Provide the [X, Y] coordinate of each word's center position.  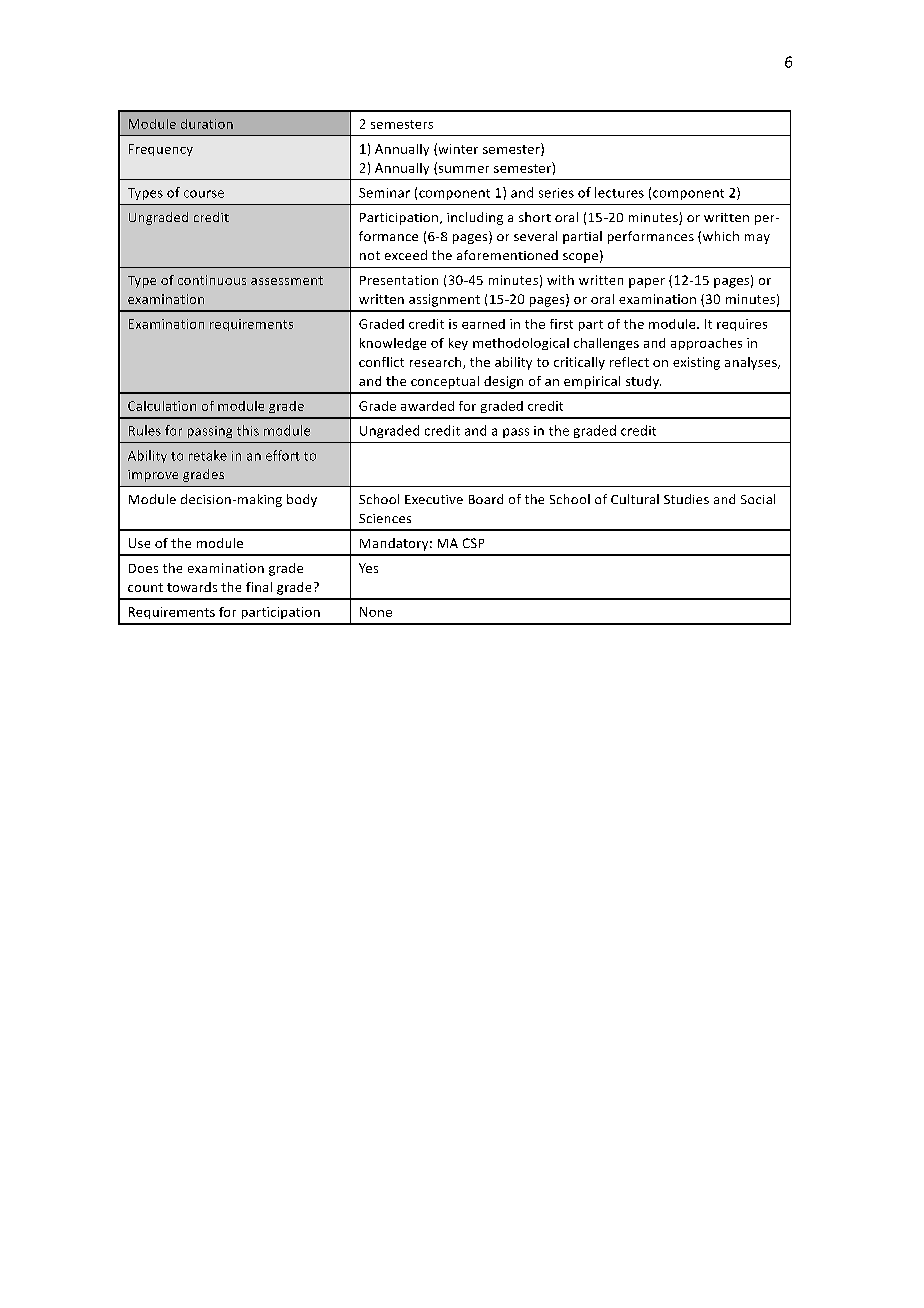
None [376, 612]
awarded [427, 406]
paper [647, 283]
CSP [473, 543]
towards [192, 587]
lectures [619, 192]
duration [207, 124]
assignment [444, 300]
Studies [686, 499]
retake [208, 455]
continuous [212, 280]
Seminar [384, 193]
